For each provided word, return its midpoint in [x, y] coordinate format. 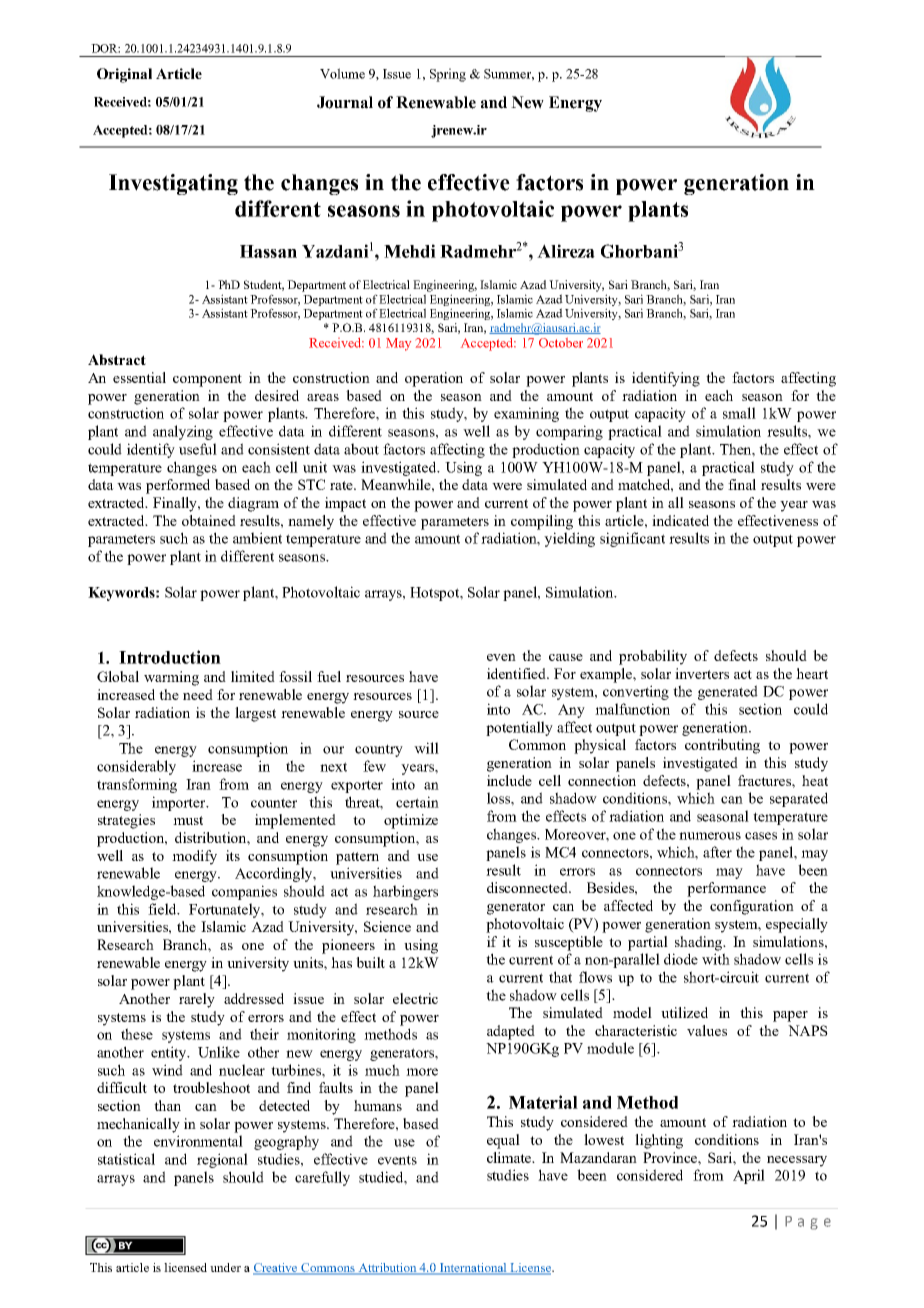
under [225, 1267]
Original [124, 75]
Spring [448, 75]
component [207, 380]
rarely [197, 1000]
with [716, 959]
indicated [680, 520]
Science [387, 926]
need [198, 694]
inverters [702, 673]
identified [518, 673]
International [473, 1269]
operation [434, 379]
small [739, 413]
